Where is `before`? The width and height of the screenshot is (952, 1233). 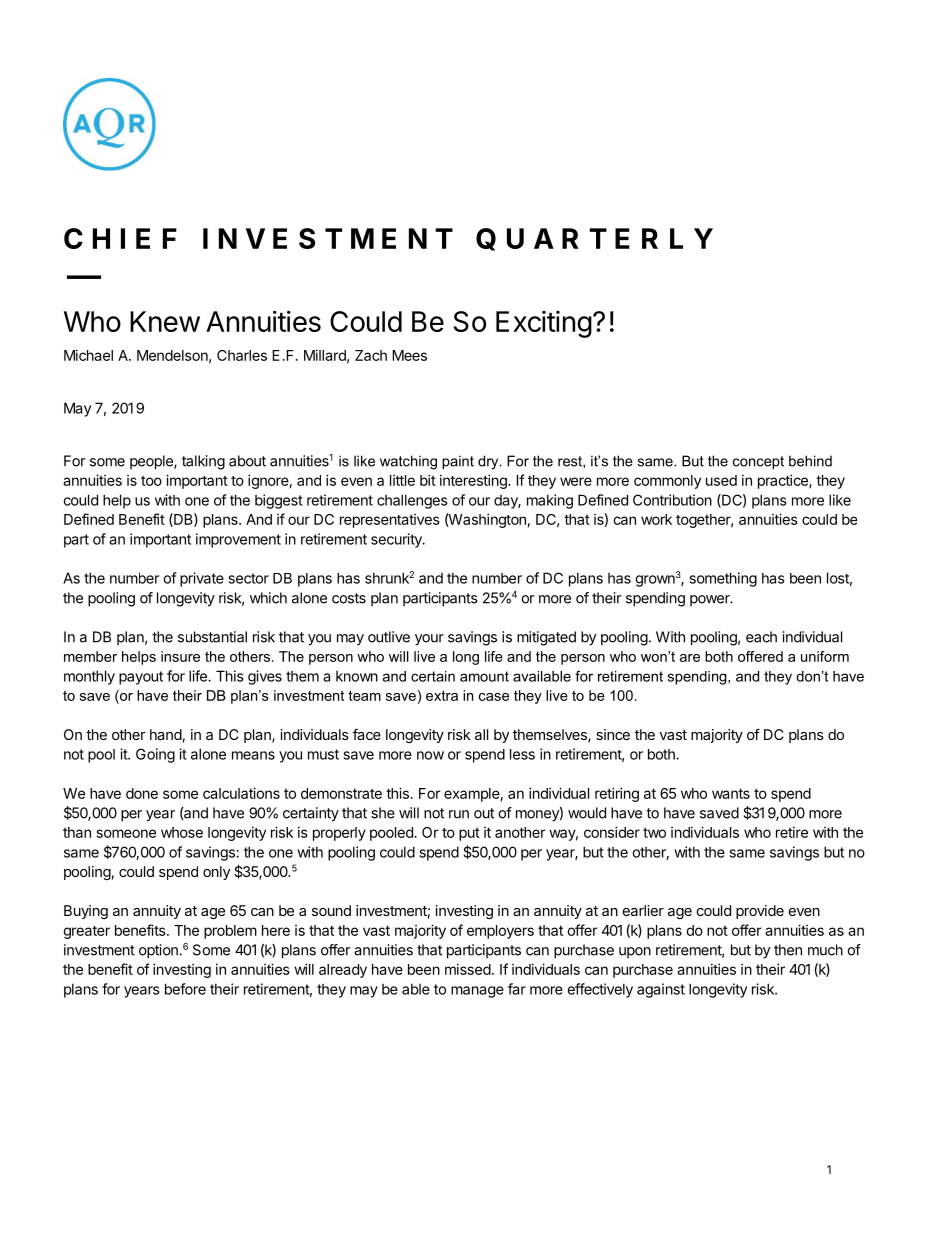
before is located at coordinates (185, 989).
